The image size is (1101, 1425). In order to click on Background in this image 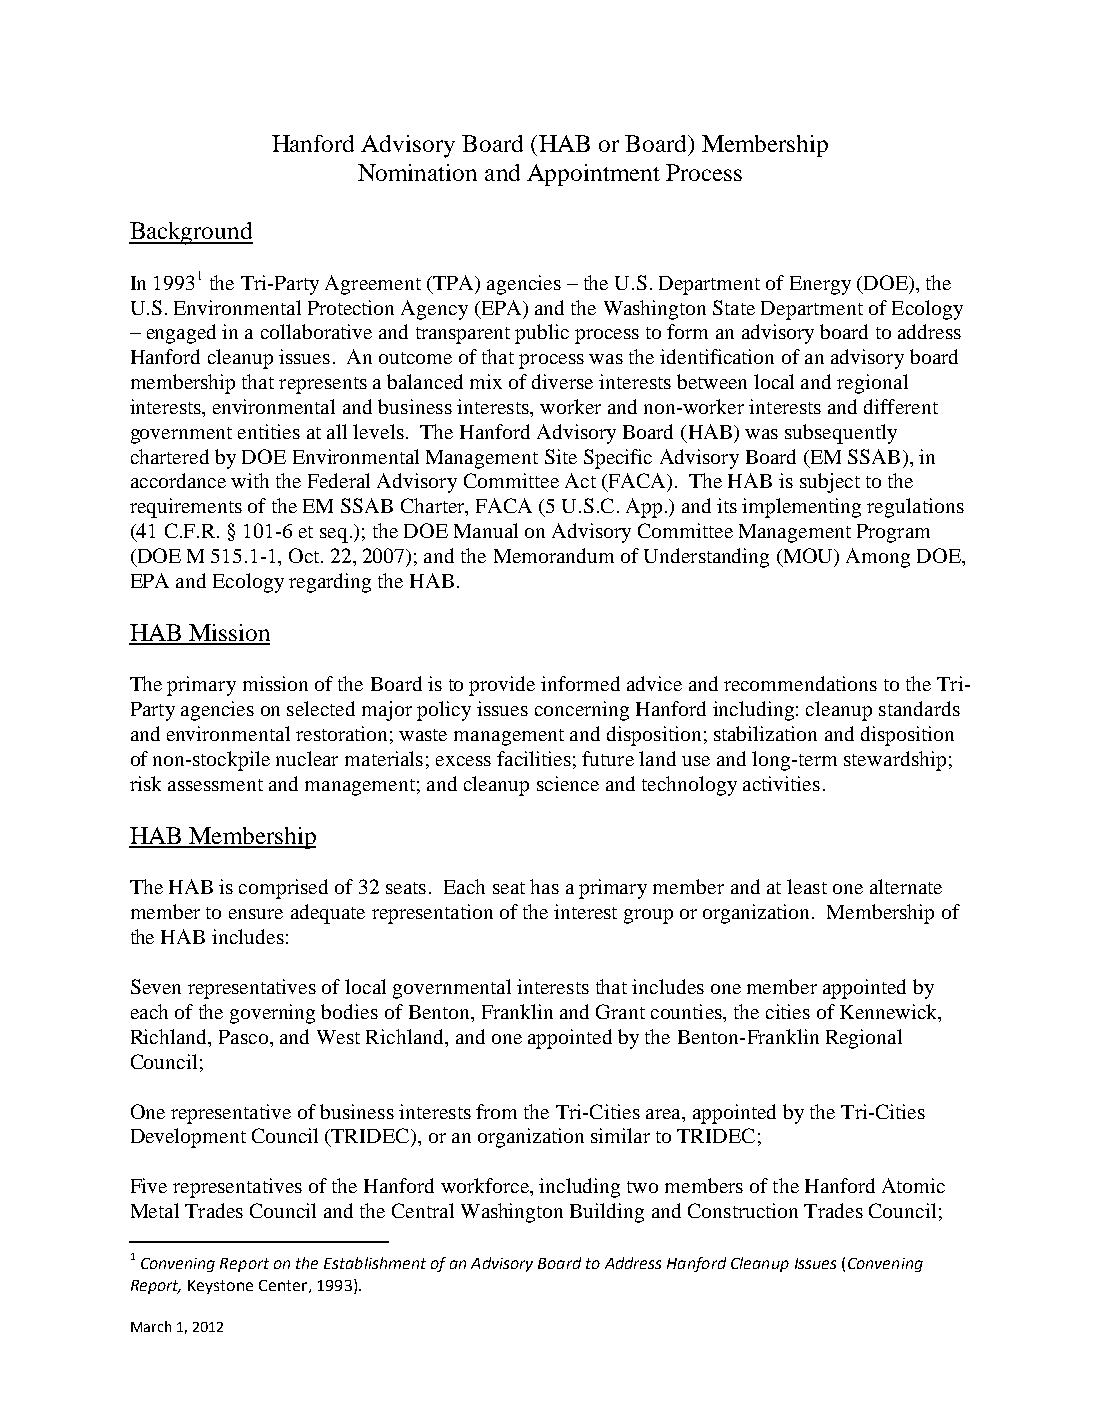, I will do `click(191, 233)`.
